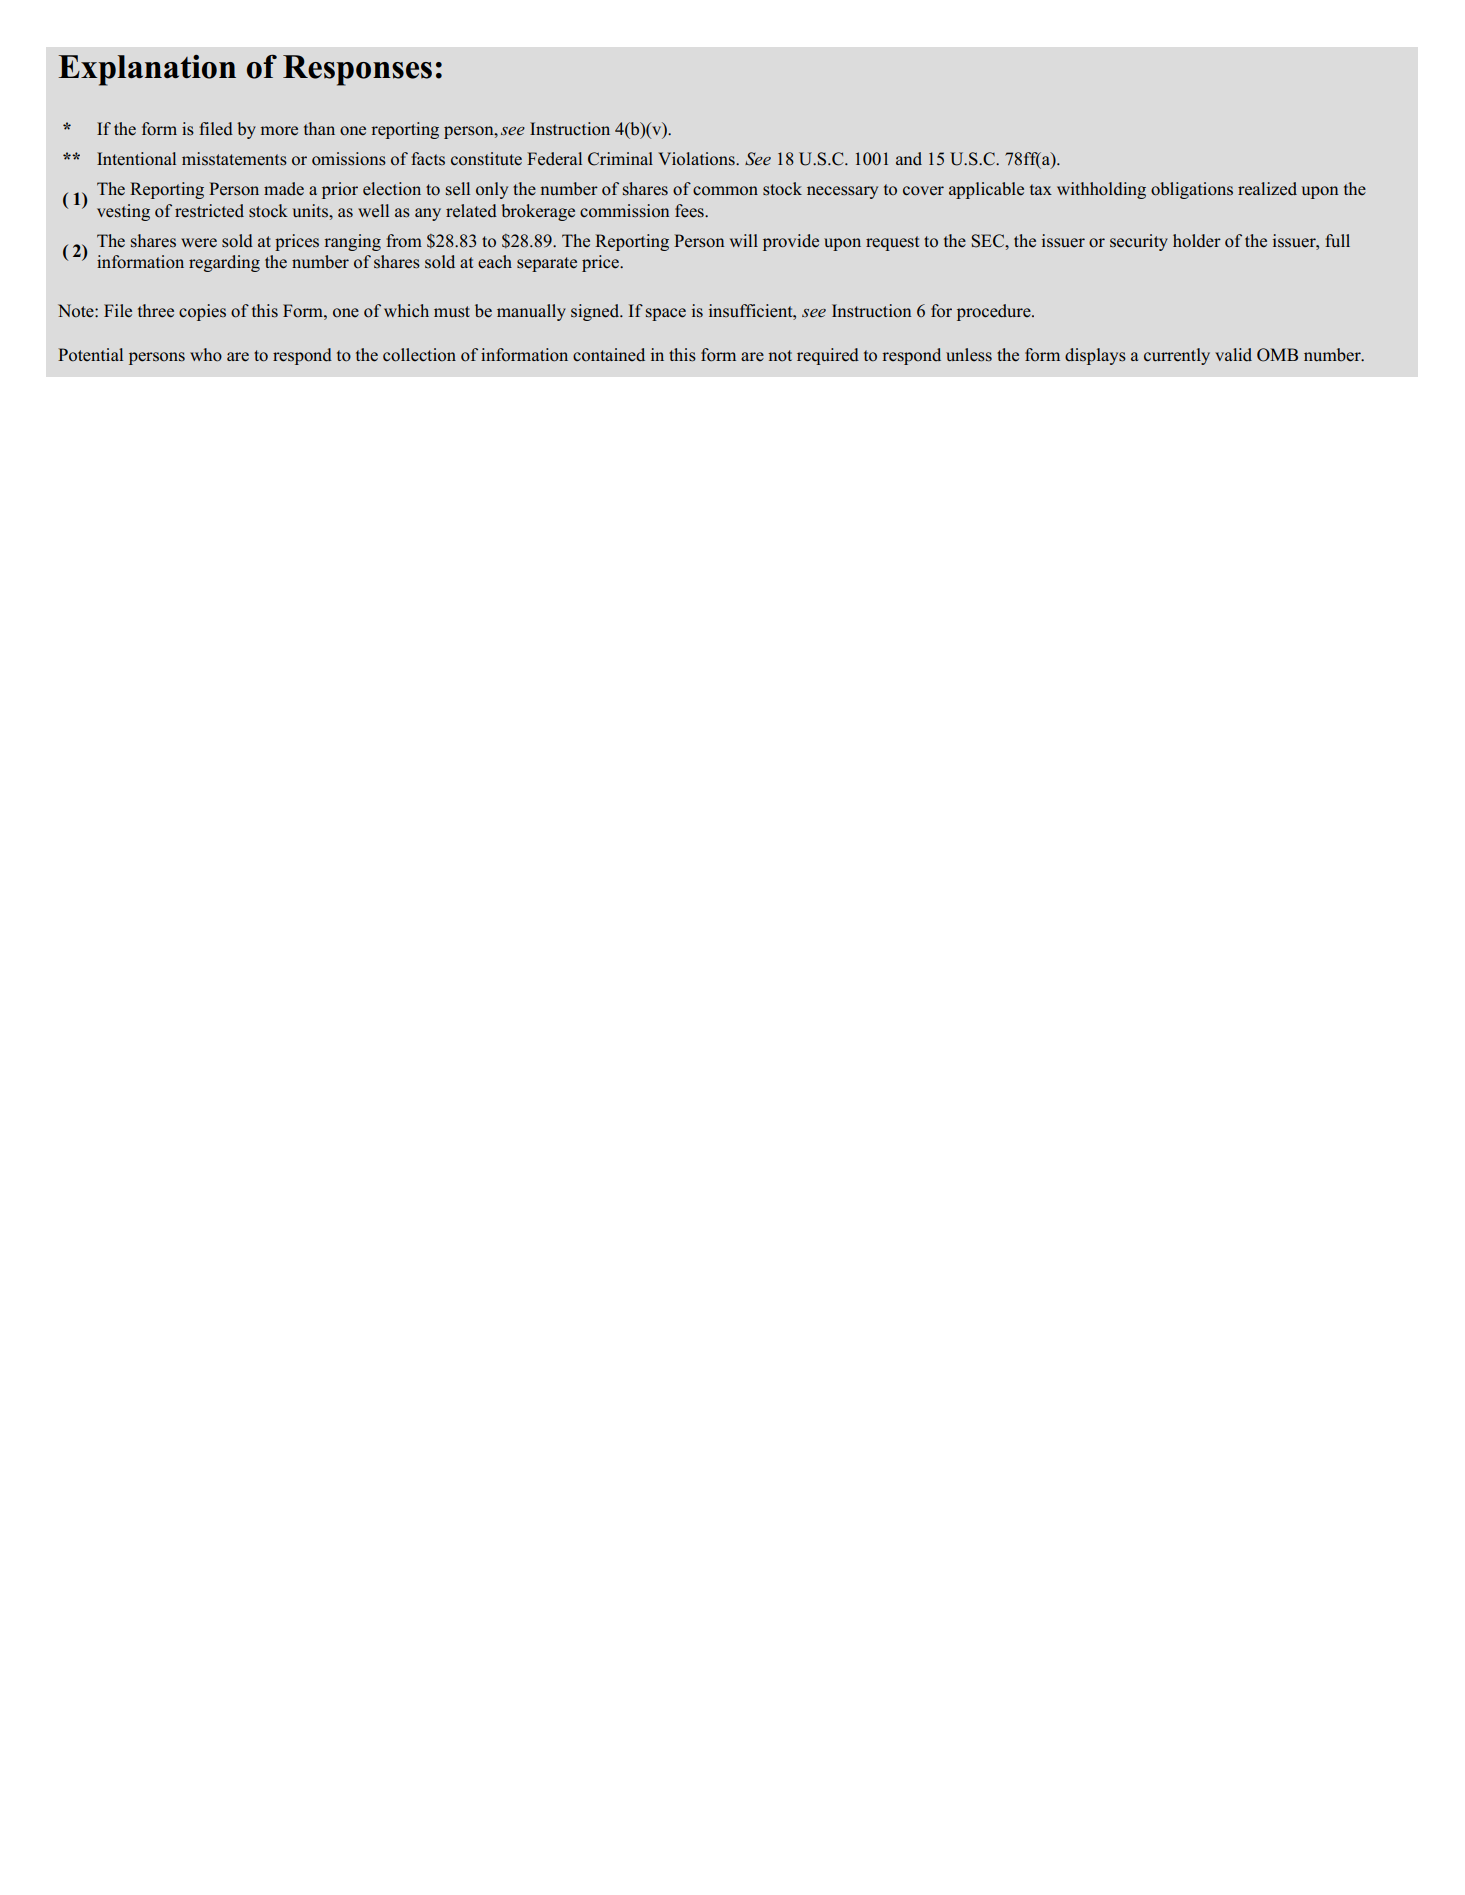 This document has height=1895, width=1465. Describe the element at coordinates (357, 70) in the document. I see `Responses` at that location.
